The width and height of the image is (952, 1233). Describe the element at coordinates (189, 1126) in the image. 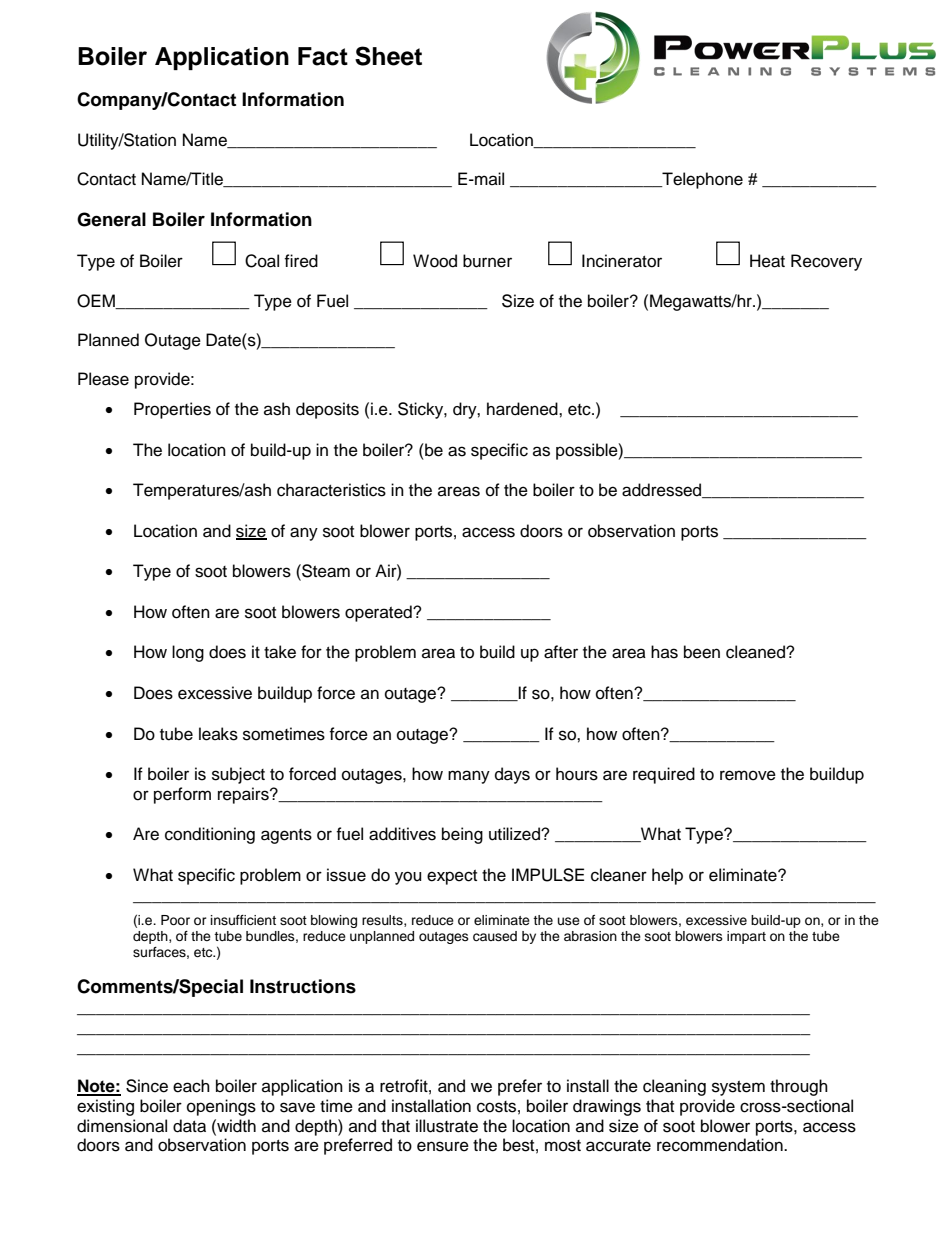

I see `data` at that location.
